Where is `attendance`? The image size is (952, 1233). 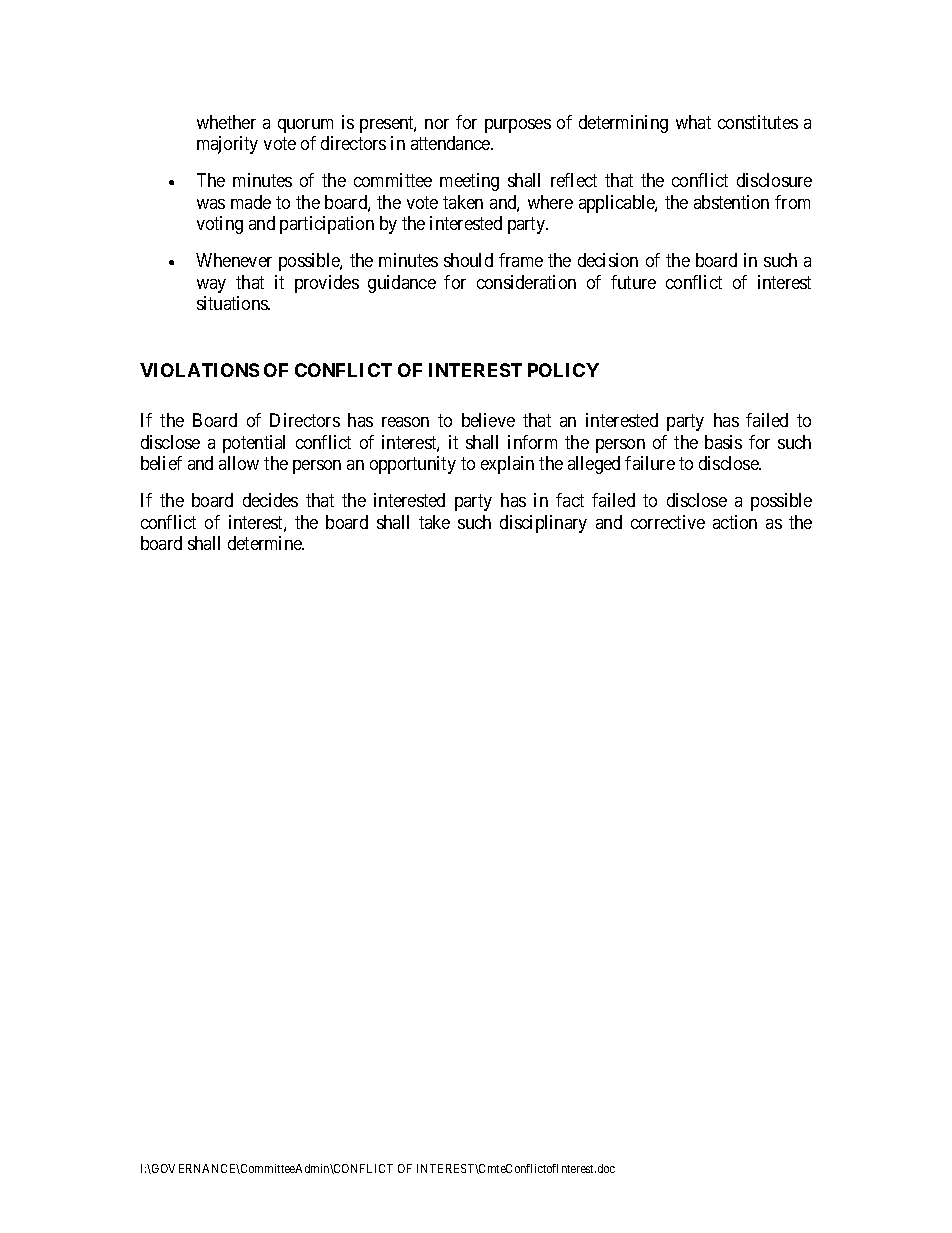 attendance is located at coordinates (451, 143).
